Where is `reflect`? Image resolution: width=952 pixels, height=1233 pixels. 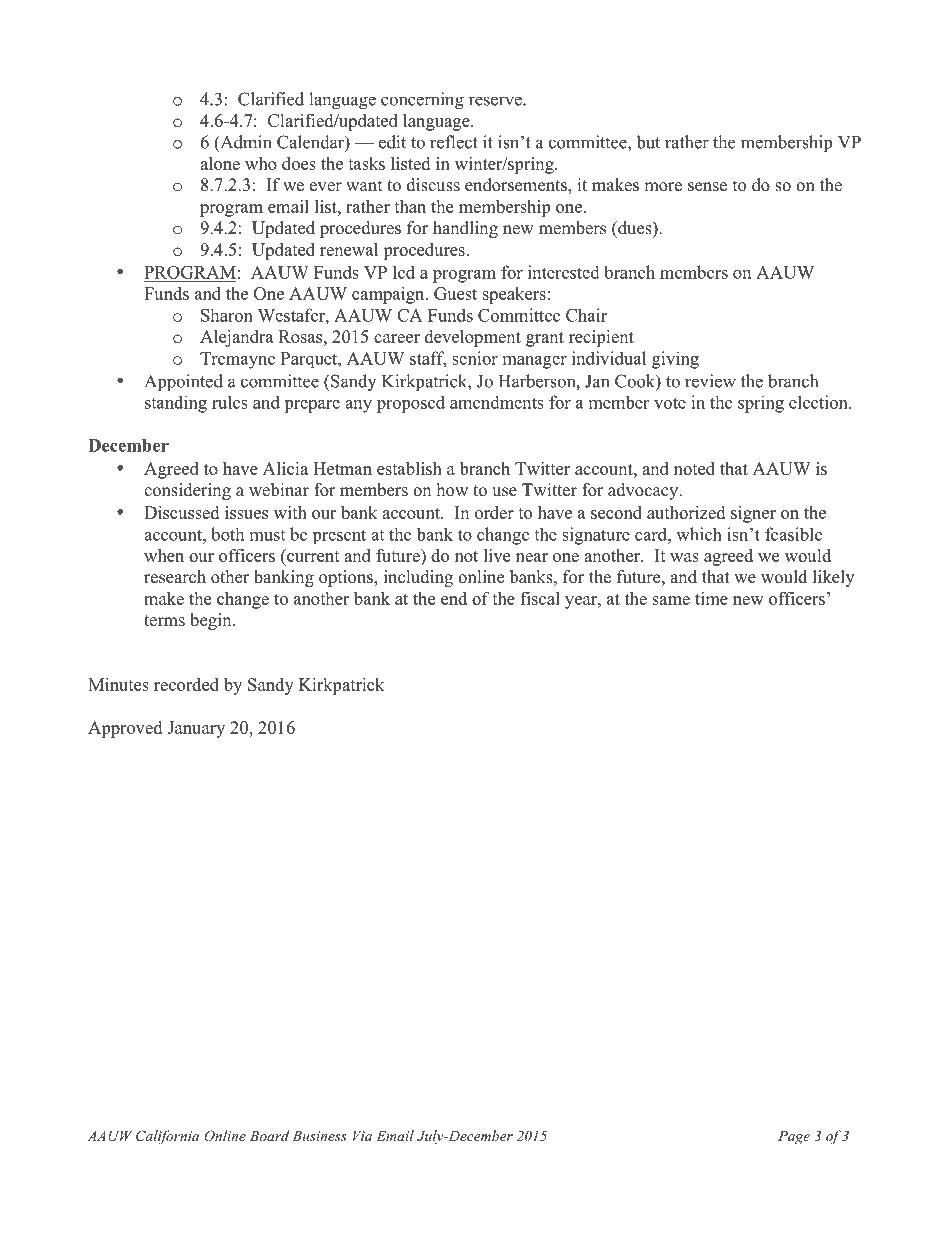
reflect is located at coordinates (454, 142).
